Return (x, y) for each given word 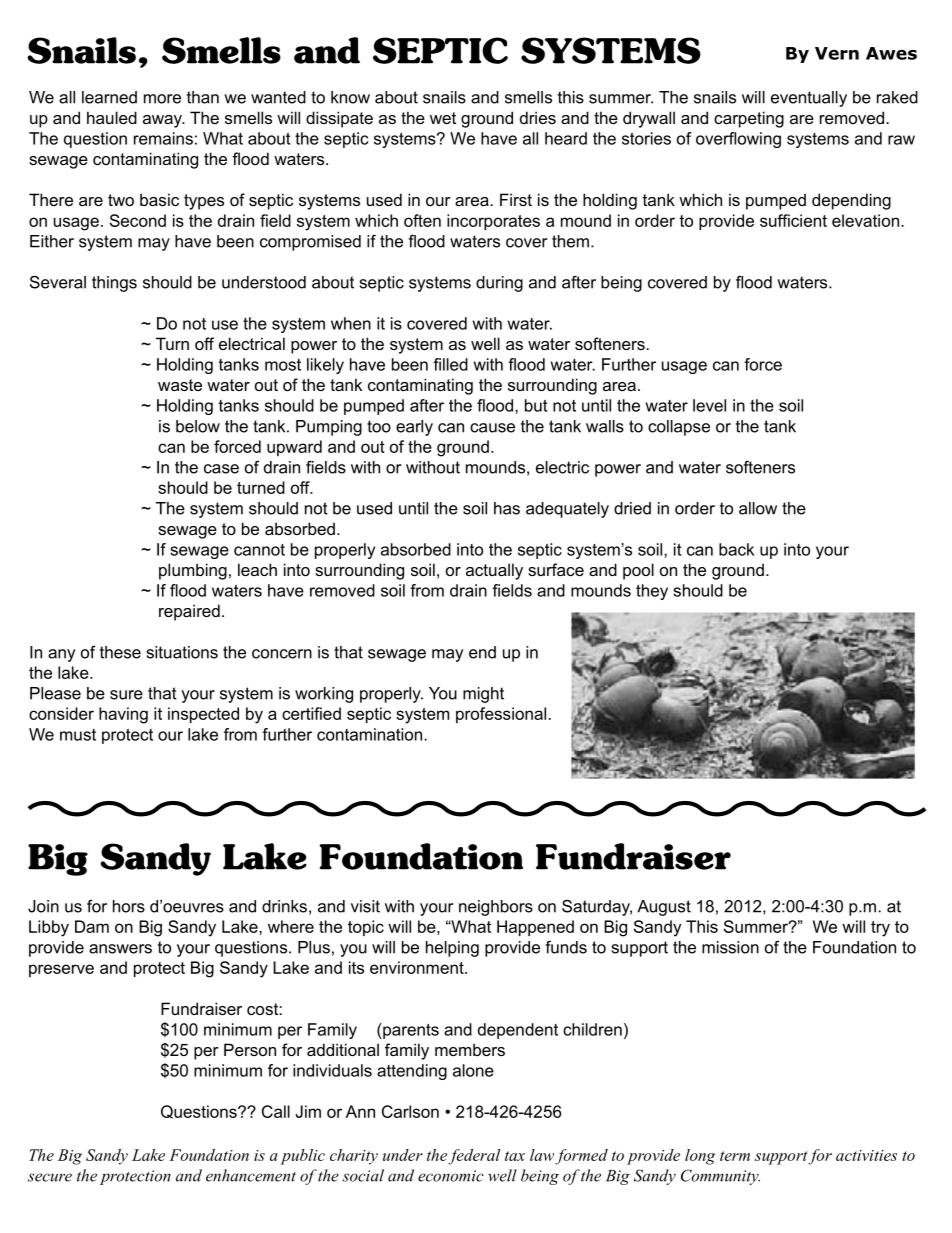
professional (502, 715)
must (78, 735)
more (162, 99)
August (664, 908)
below (198, 426)
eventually (809, 99)
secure (50, 1177)
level (709, 405)
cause (492, 428)
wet (443, 118)
